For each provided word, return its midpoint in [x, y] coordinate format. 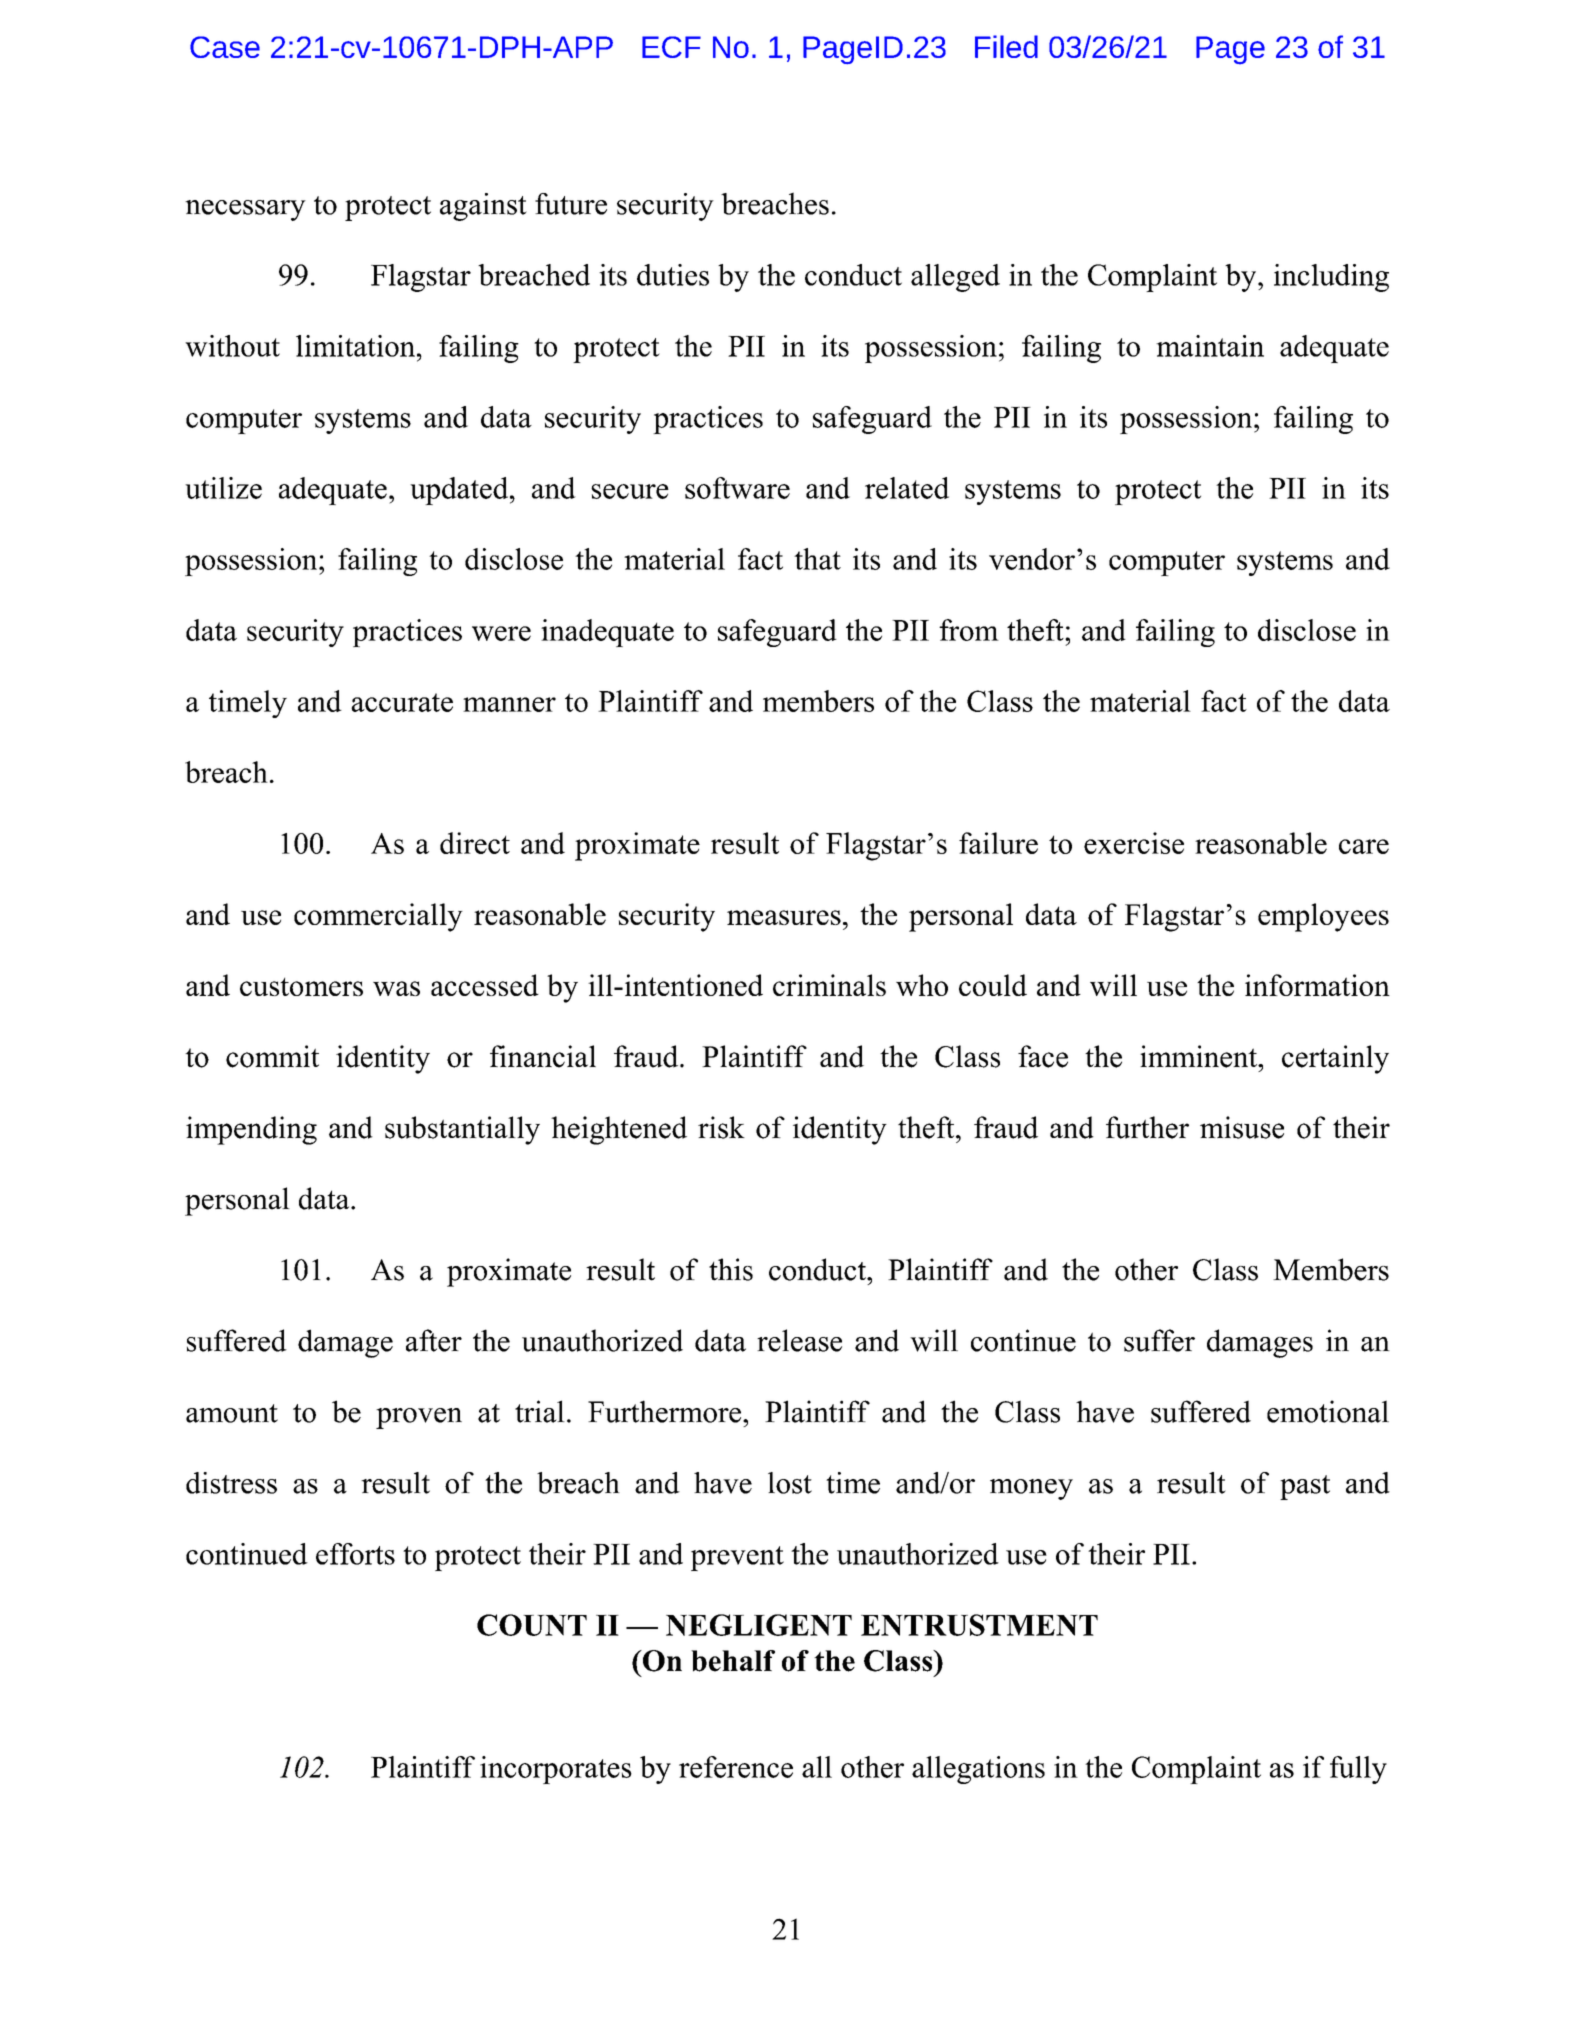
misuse [1242, 1127]
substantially [462, 1130]
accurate [402, 702]
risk [721, 1127]
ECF [671, 47]
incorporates [556, 1770]
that [817, 559]
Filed [1006, 46]
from [969, 630]
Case [225, 47]
